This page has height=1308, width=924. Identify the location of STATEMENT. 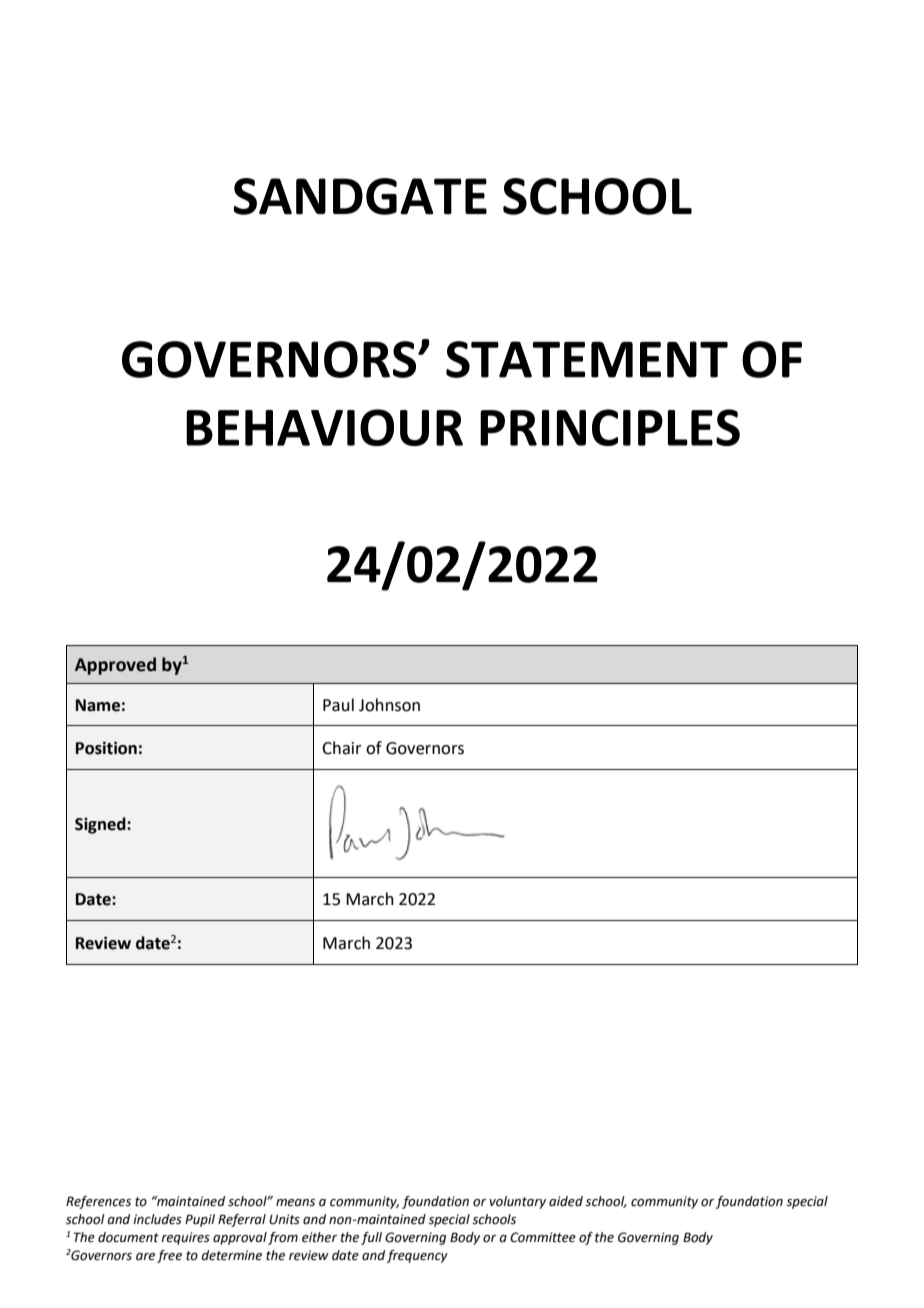
(587, 359).
